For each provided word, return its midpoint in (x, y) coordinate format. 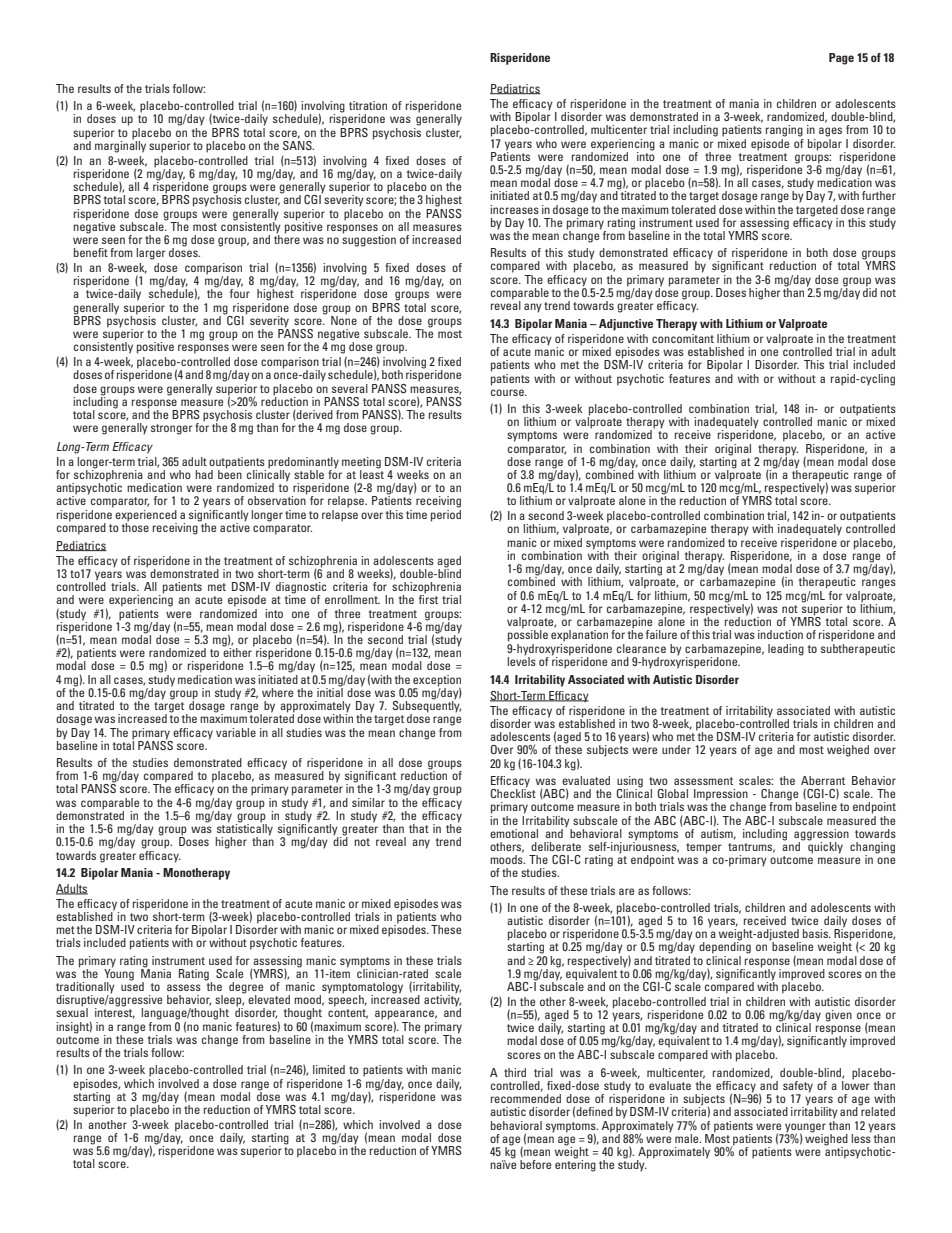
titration (368, 105)
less (861, 1137)
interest (115, 1012)
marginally (120, 145)
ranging (784, 131)
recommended (526, 1098)
